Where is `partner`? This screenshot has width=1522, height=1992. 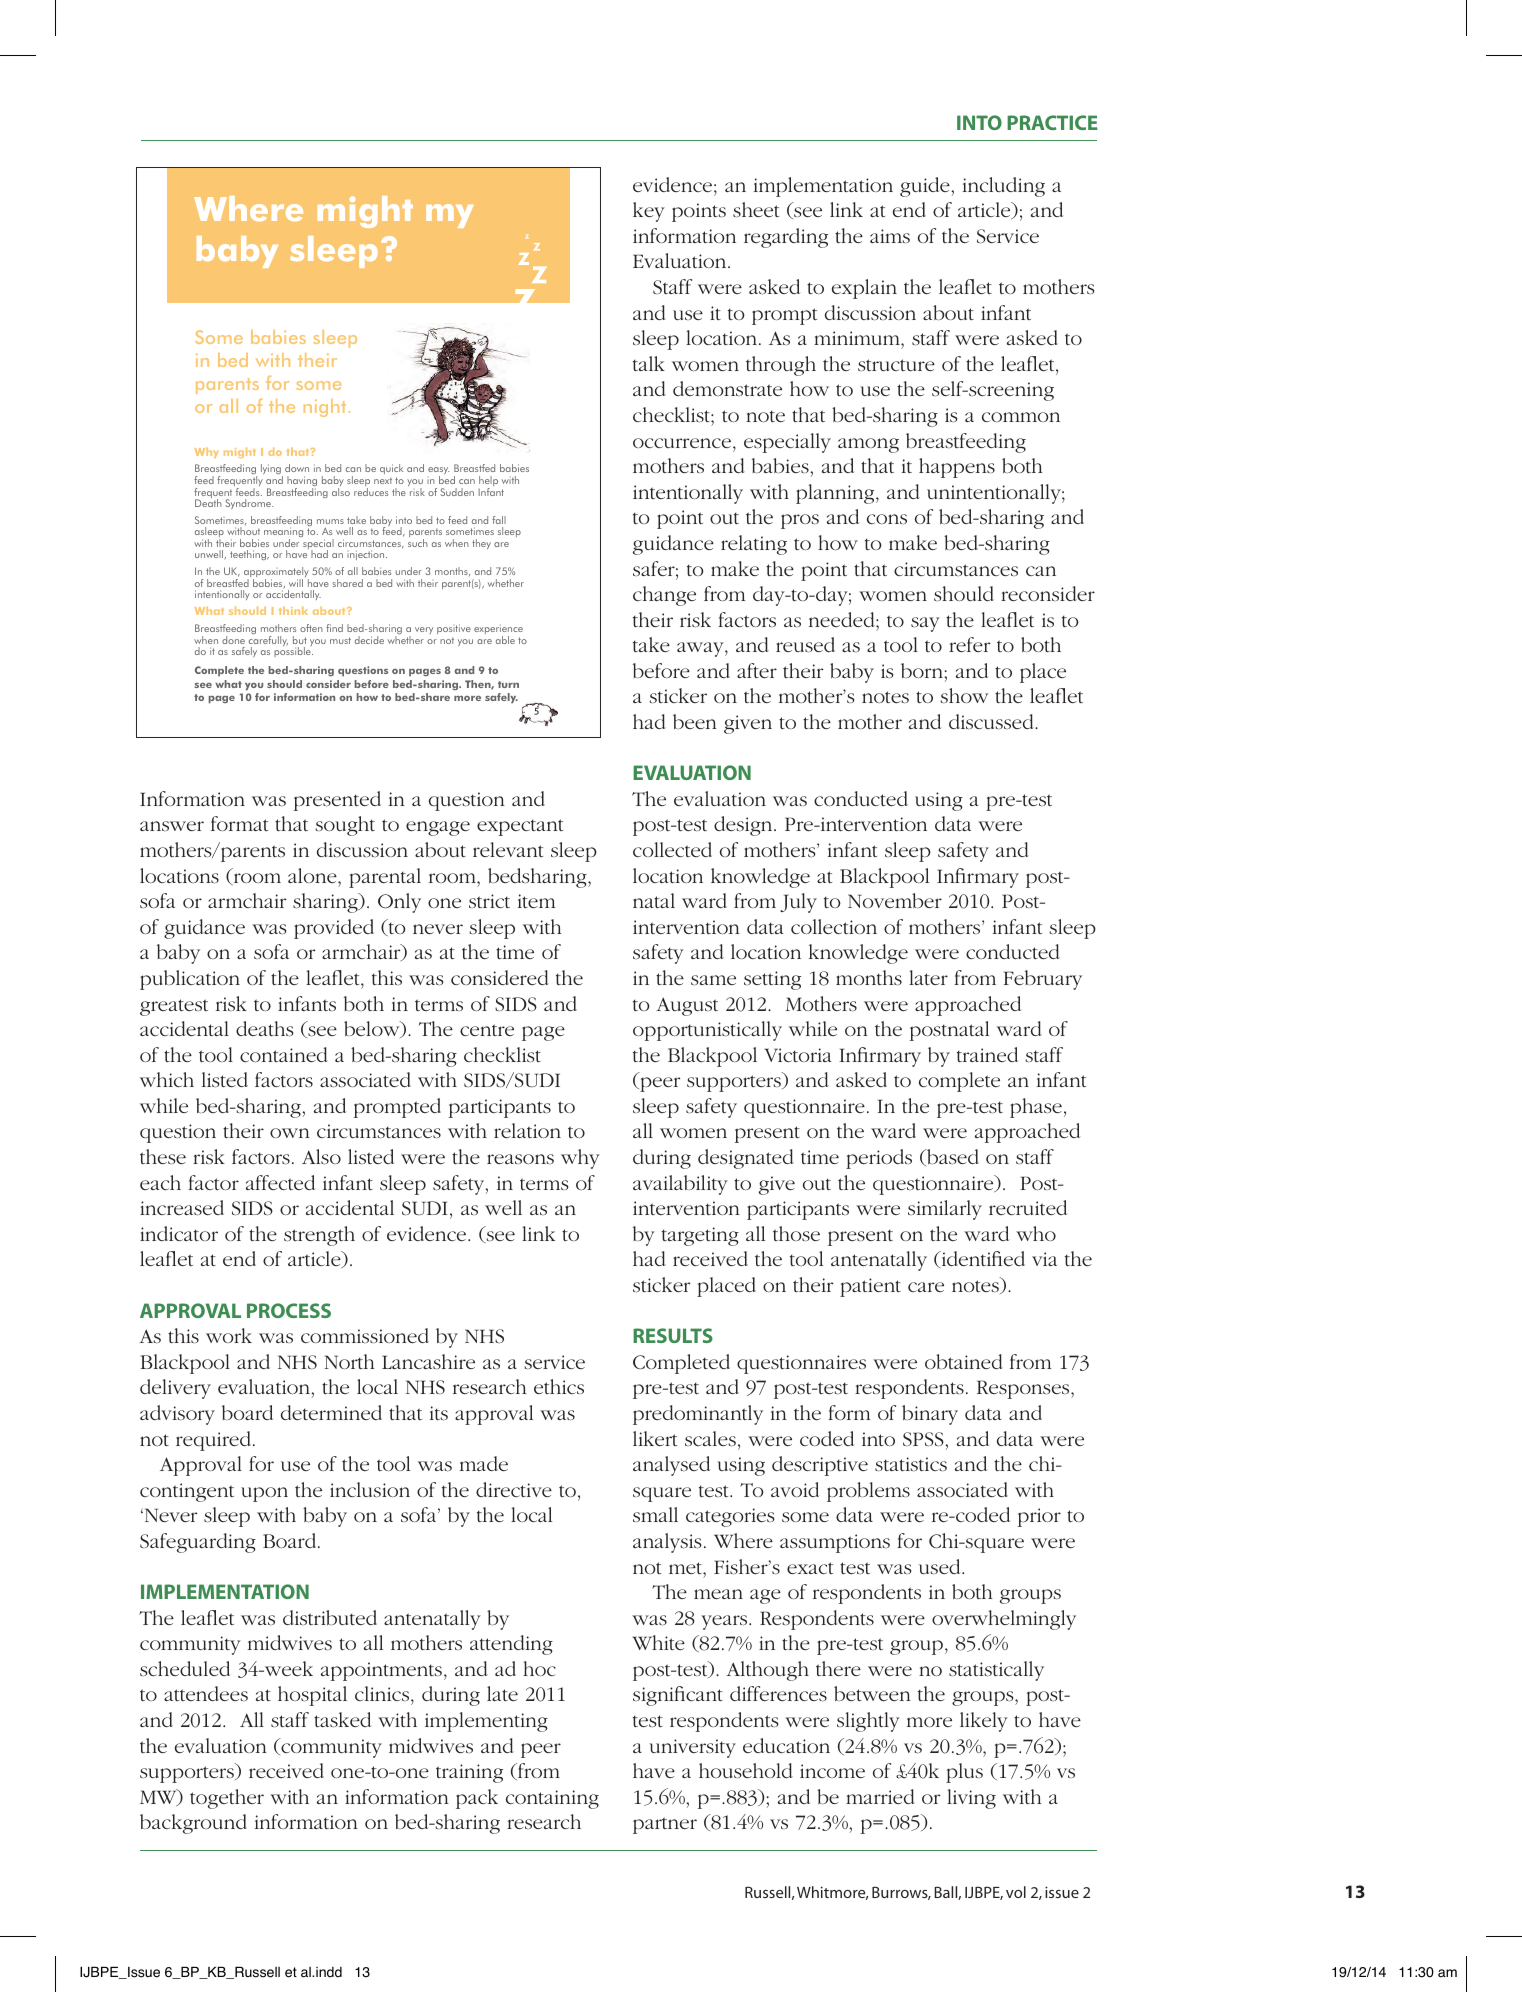 partner is located at coordinates (665, 1825).
